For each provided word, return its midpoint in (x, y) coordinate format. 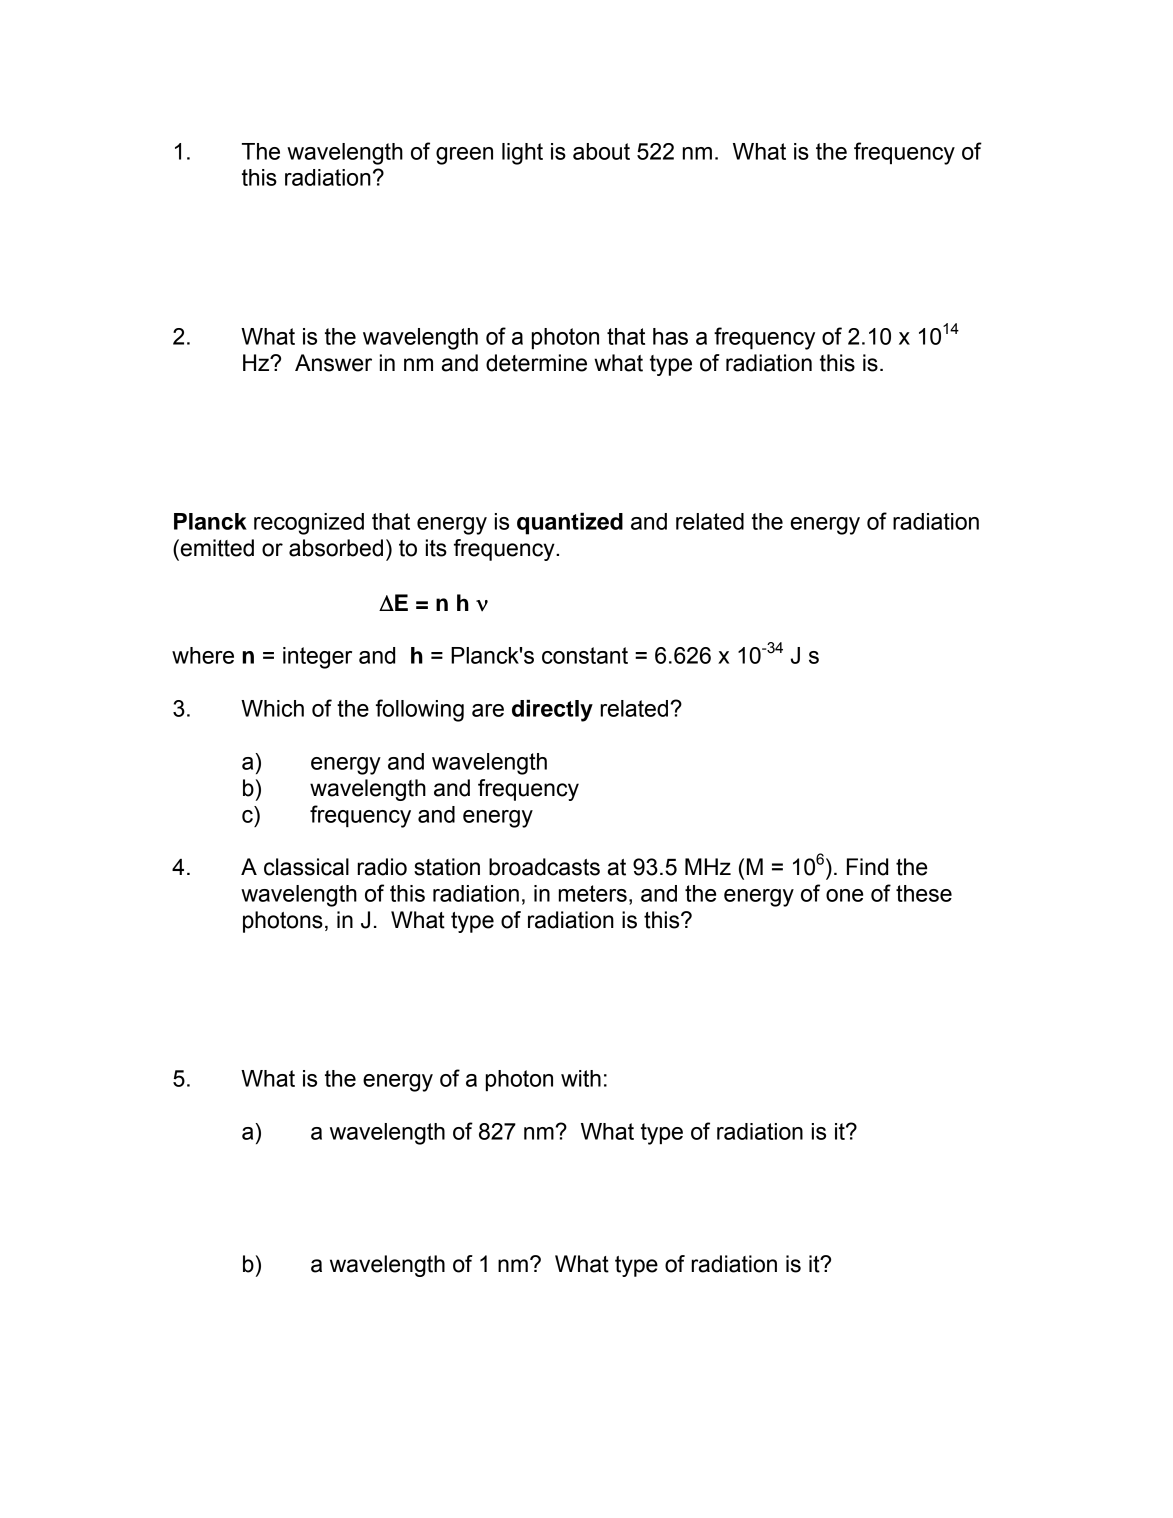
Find (867, 867)
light (522, 154)
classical (306, 867)
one (844, 895)
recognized (309, 524)
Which (272, 708)
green (464, 156)
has (670, 336)
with (581, 1078)
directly (552, 710)
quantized (570, 523)
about (601, 151)
